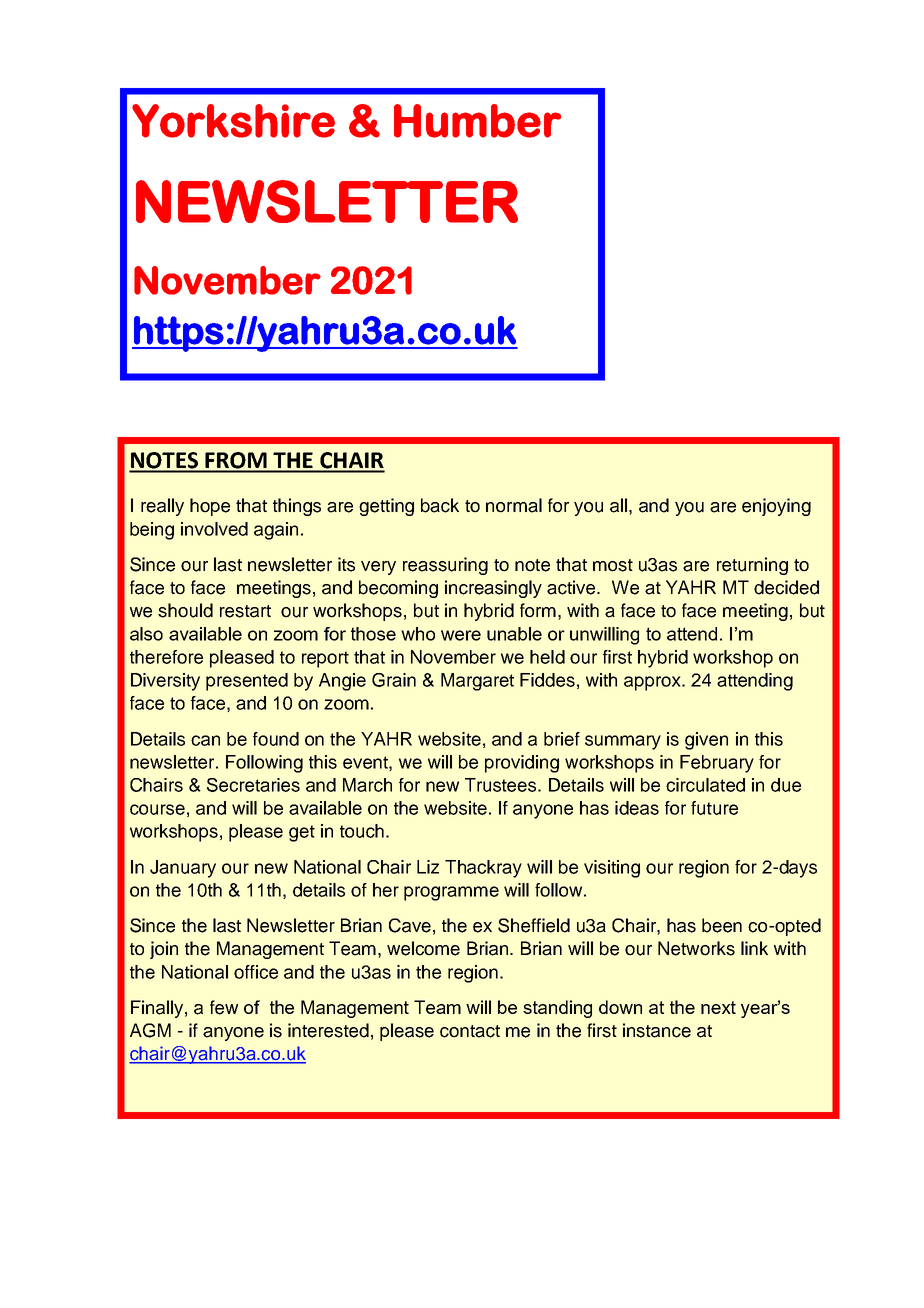 The image size is (924, 1308). I want to click on few, so click(224, 1007).
